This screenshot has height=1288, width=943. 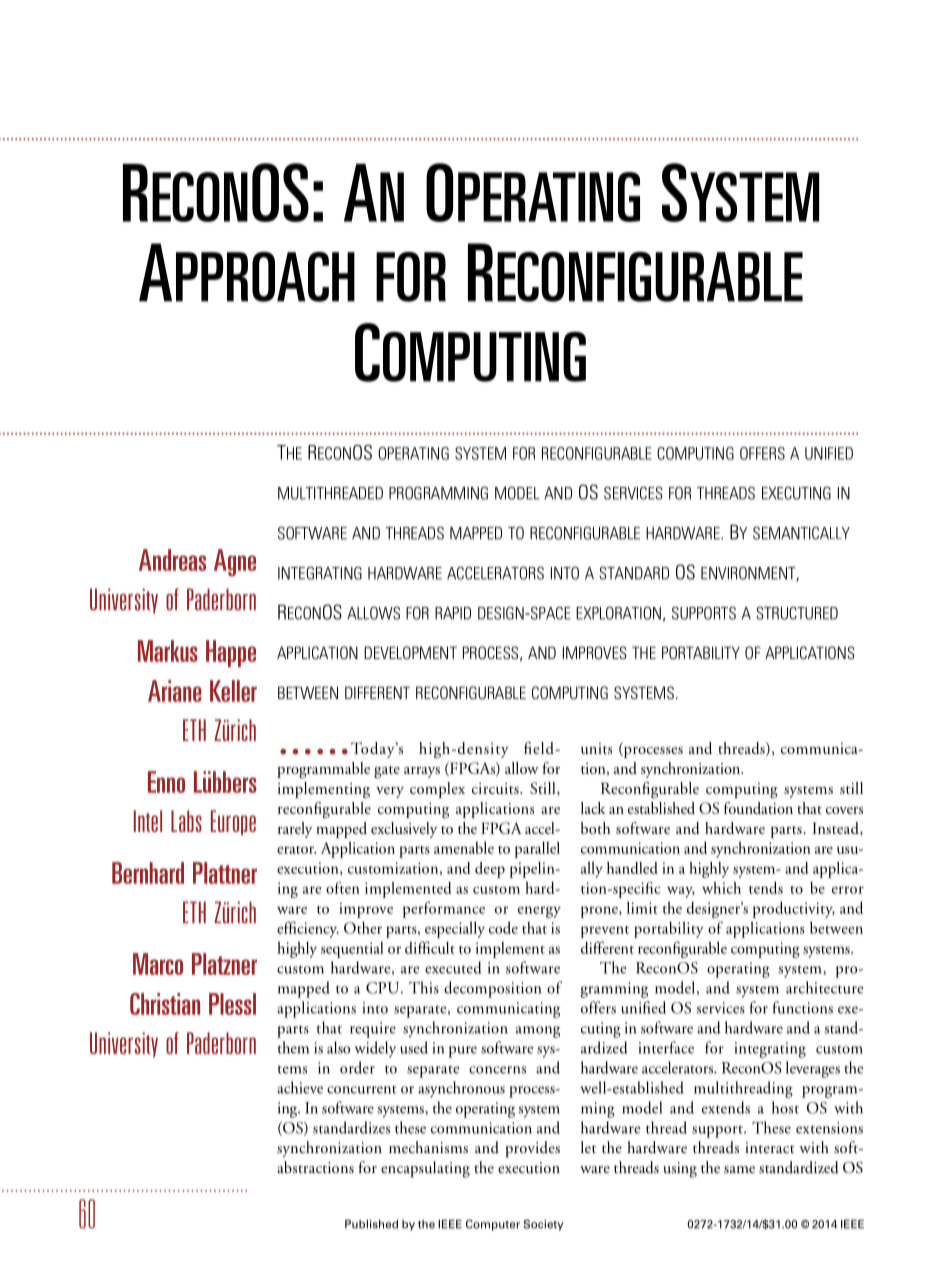 I want to click on STRUCTURED, so click(x=797, y=613).
